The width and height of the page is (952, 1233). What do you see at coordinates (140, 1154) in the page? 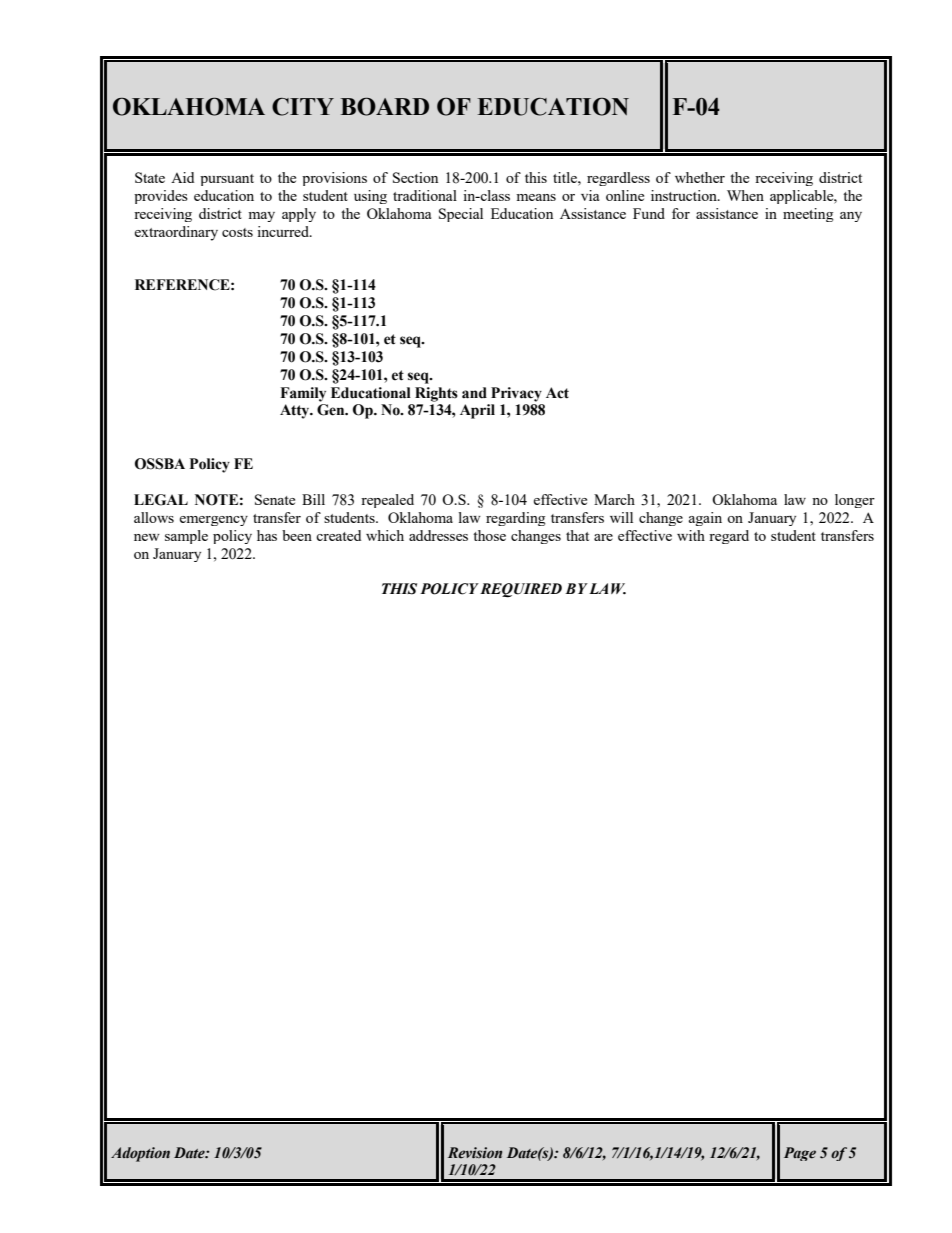
I see `Adoption` at bounding box center [140, 1154].
